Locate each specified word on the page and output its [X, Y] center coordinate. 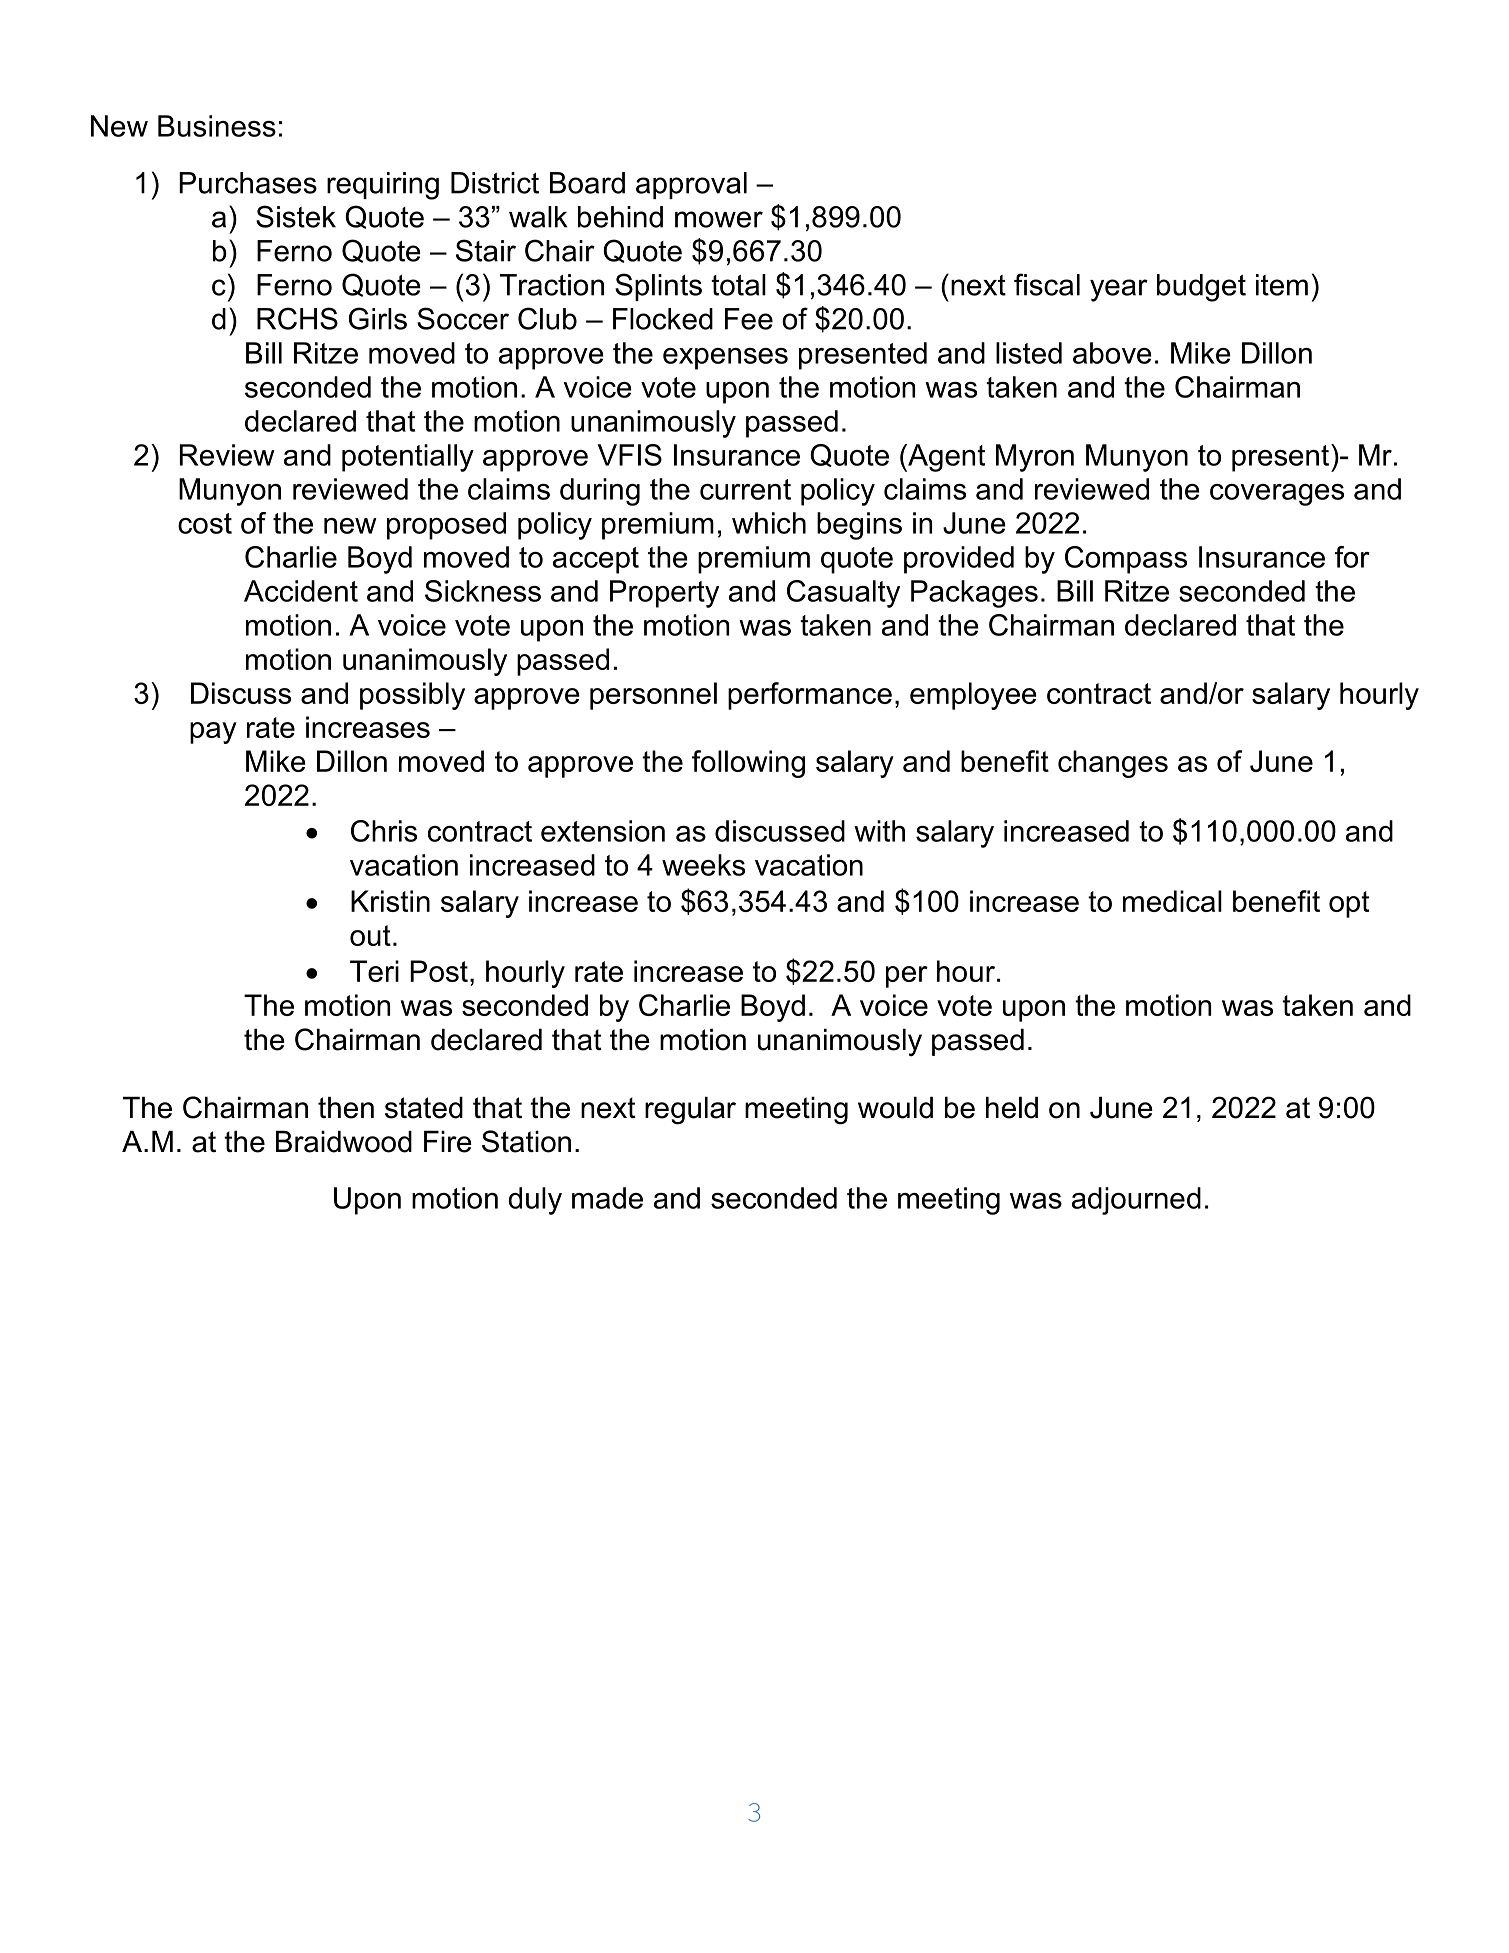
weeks [703, 865]
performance [810, 696]
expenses [725, 359]
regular [690, 1111]
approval [691, 185]
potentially [408, 458]
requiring [383, 186]
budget [1201, 288]
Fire [448, 1142]
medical [1172, 901]
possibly [412, 696]
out [370, 935]
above [1112, 353]
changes [1113, 764]
